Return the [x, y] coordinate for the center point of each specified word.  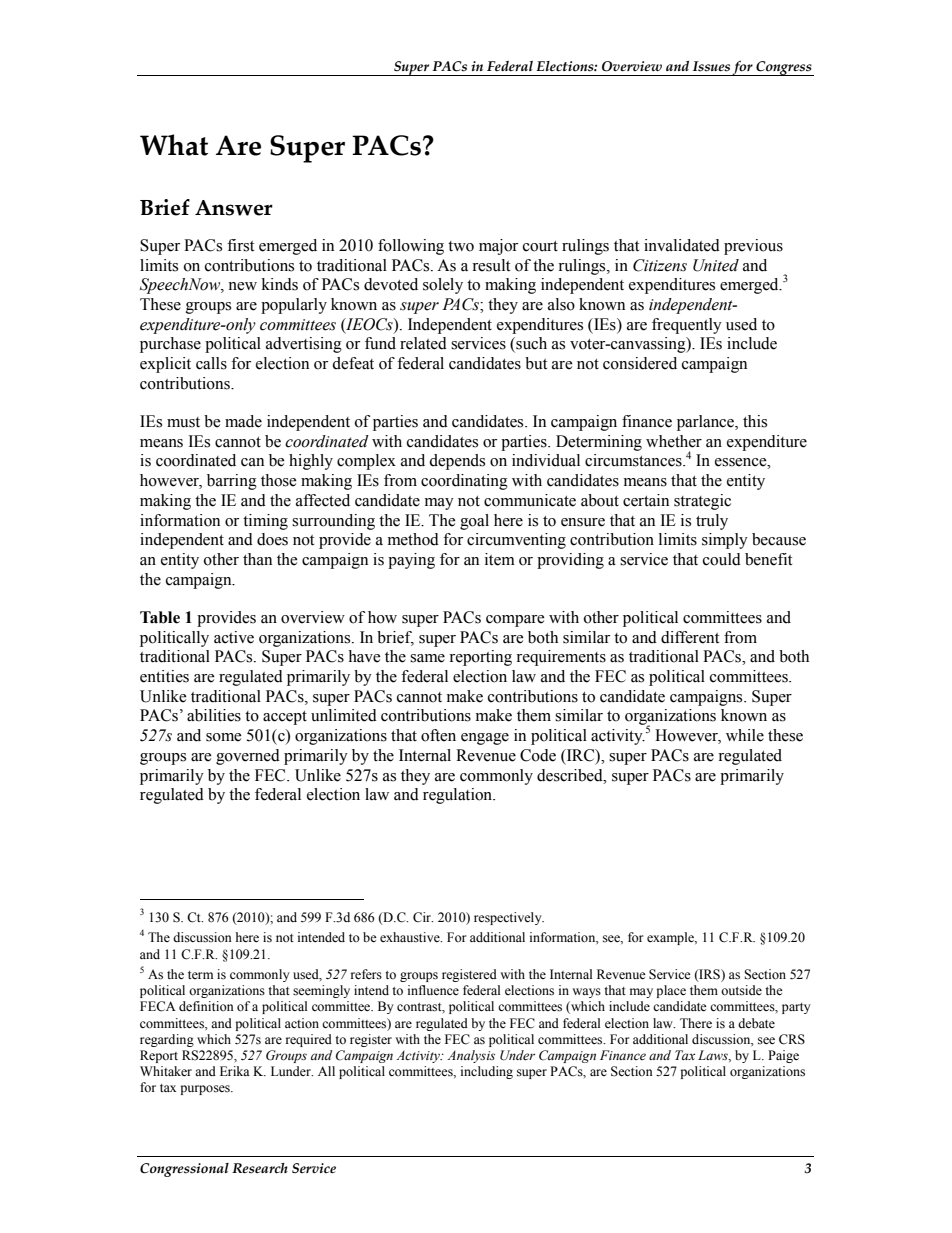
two [461, 246]
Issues [711, 66]
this [755, 421]
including [487, 1072]
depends [457, 462]
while [745, 735]
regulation [459, 796]
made [243, 421]
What [174, 145]
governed [248, 757]
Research [260, 1168]
